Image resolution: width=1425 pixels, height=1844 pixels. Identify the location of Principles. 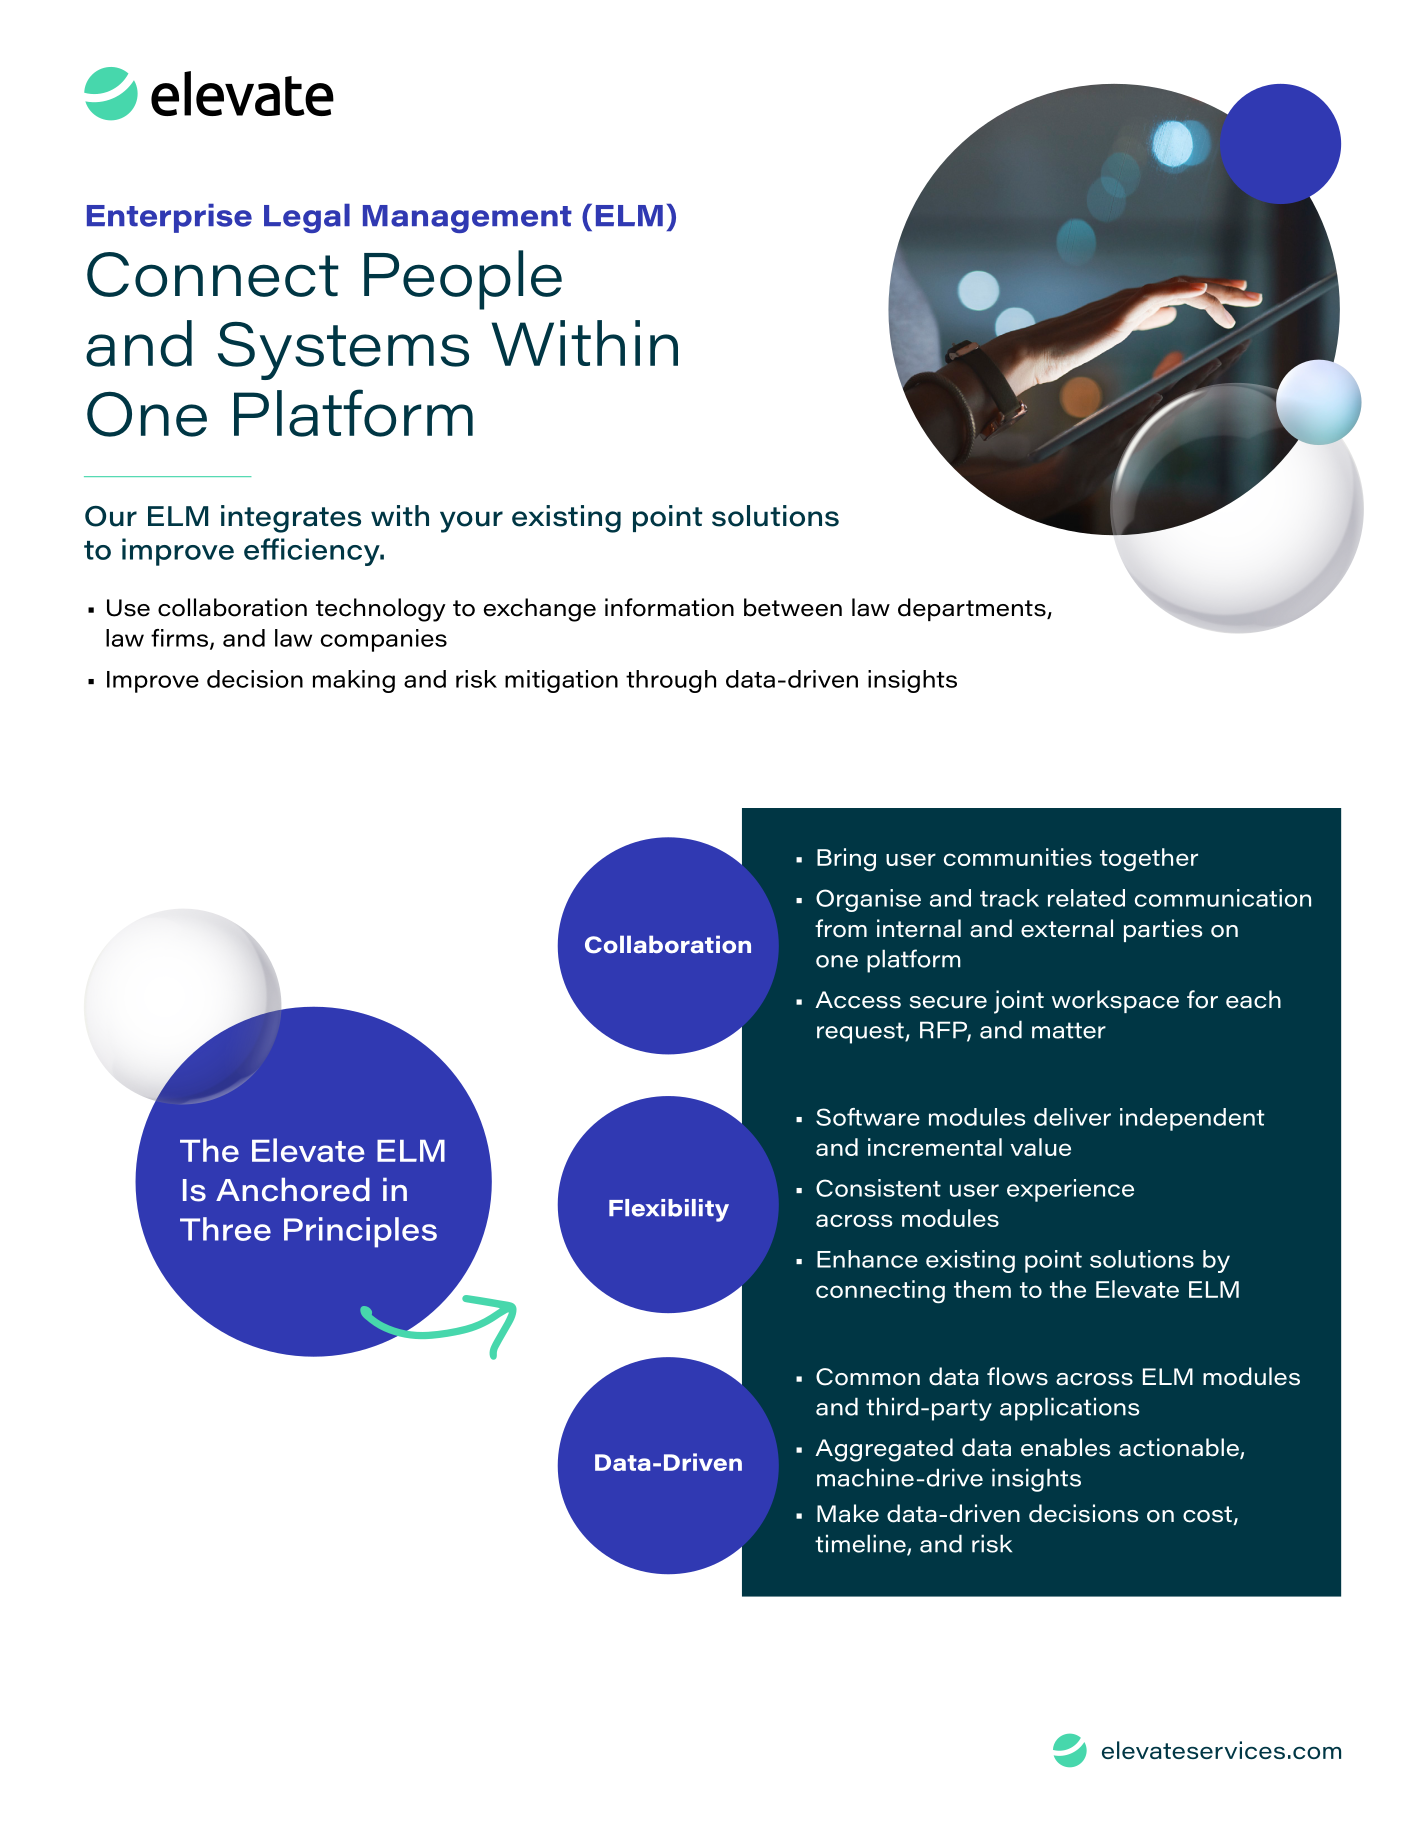
(360, 1232).
